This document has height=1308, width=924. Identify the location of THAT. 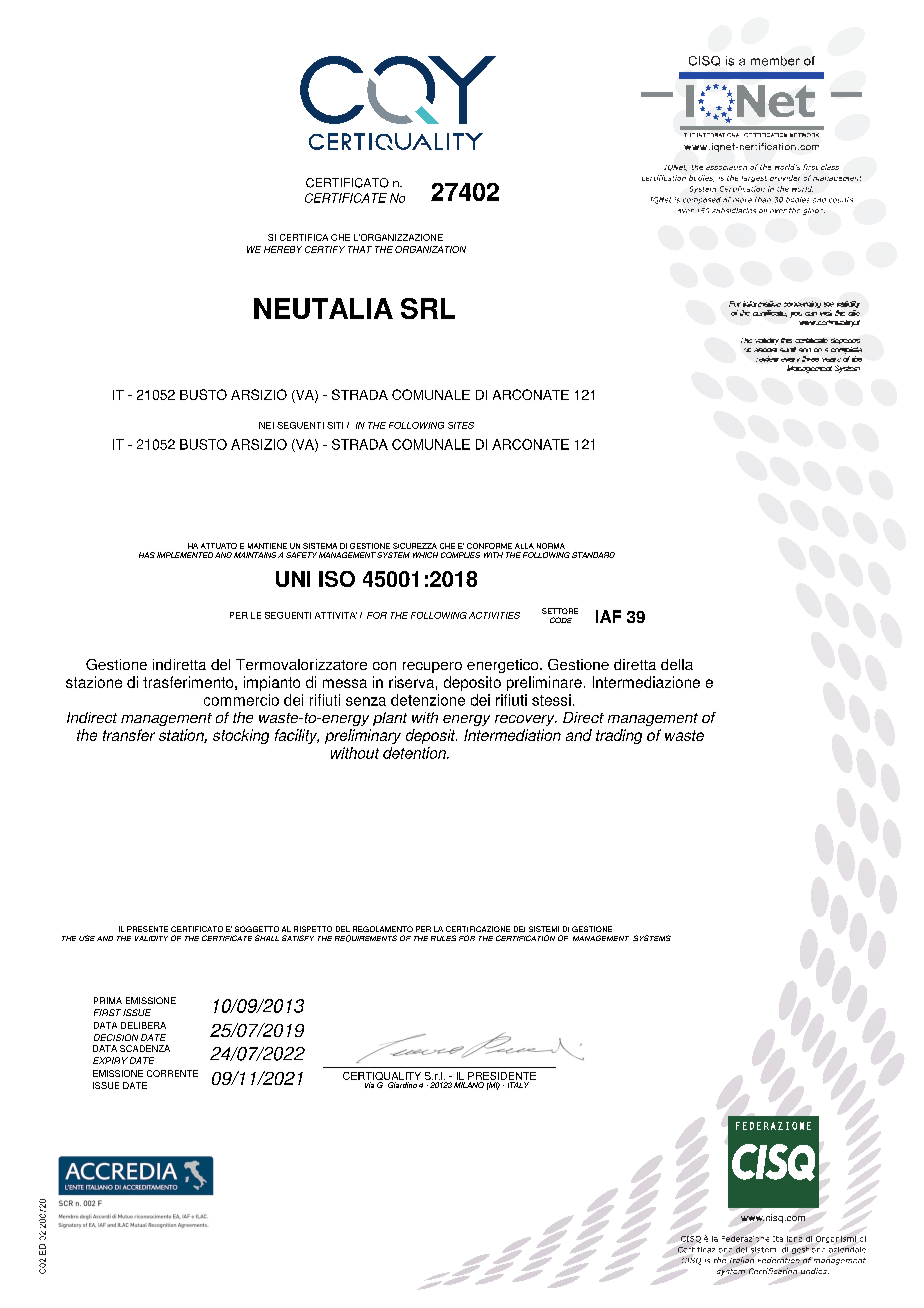
(360, 249).
